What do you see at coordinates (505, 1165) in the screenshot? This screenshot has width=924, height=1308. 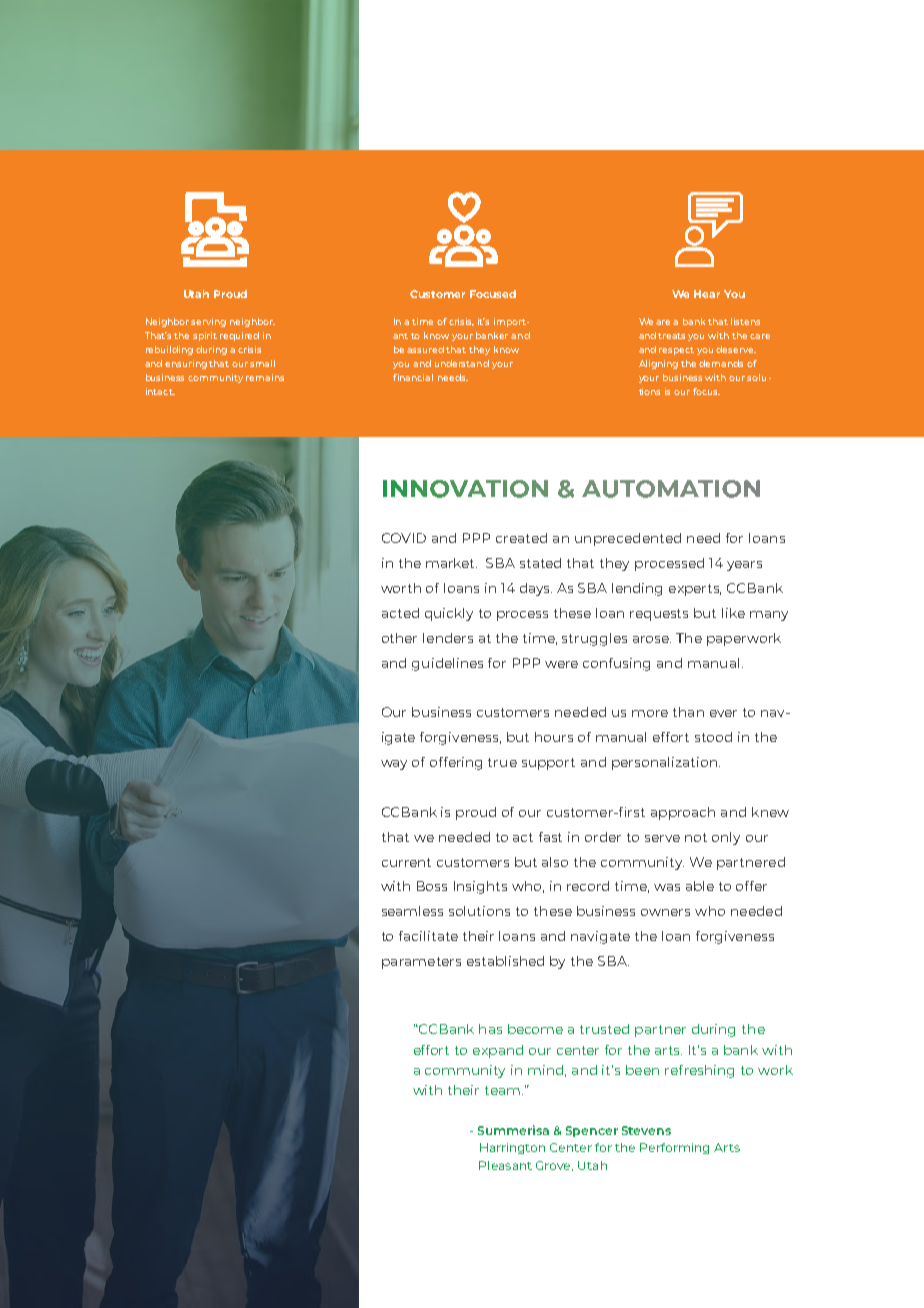 I see `Pleasant` at bounding box center [505, 1165].
